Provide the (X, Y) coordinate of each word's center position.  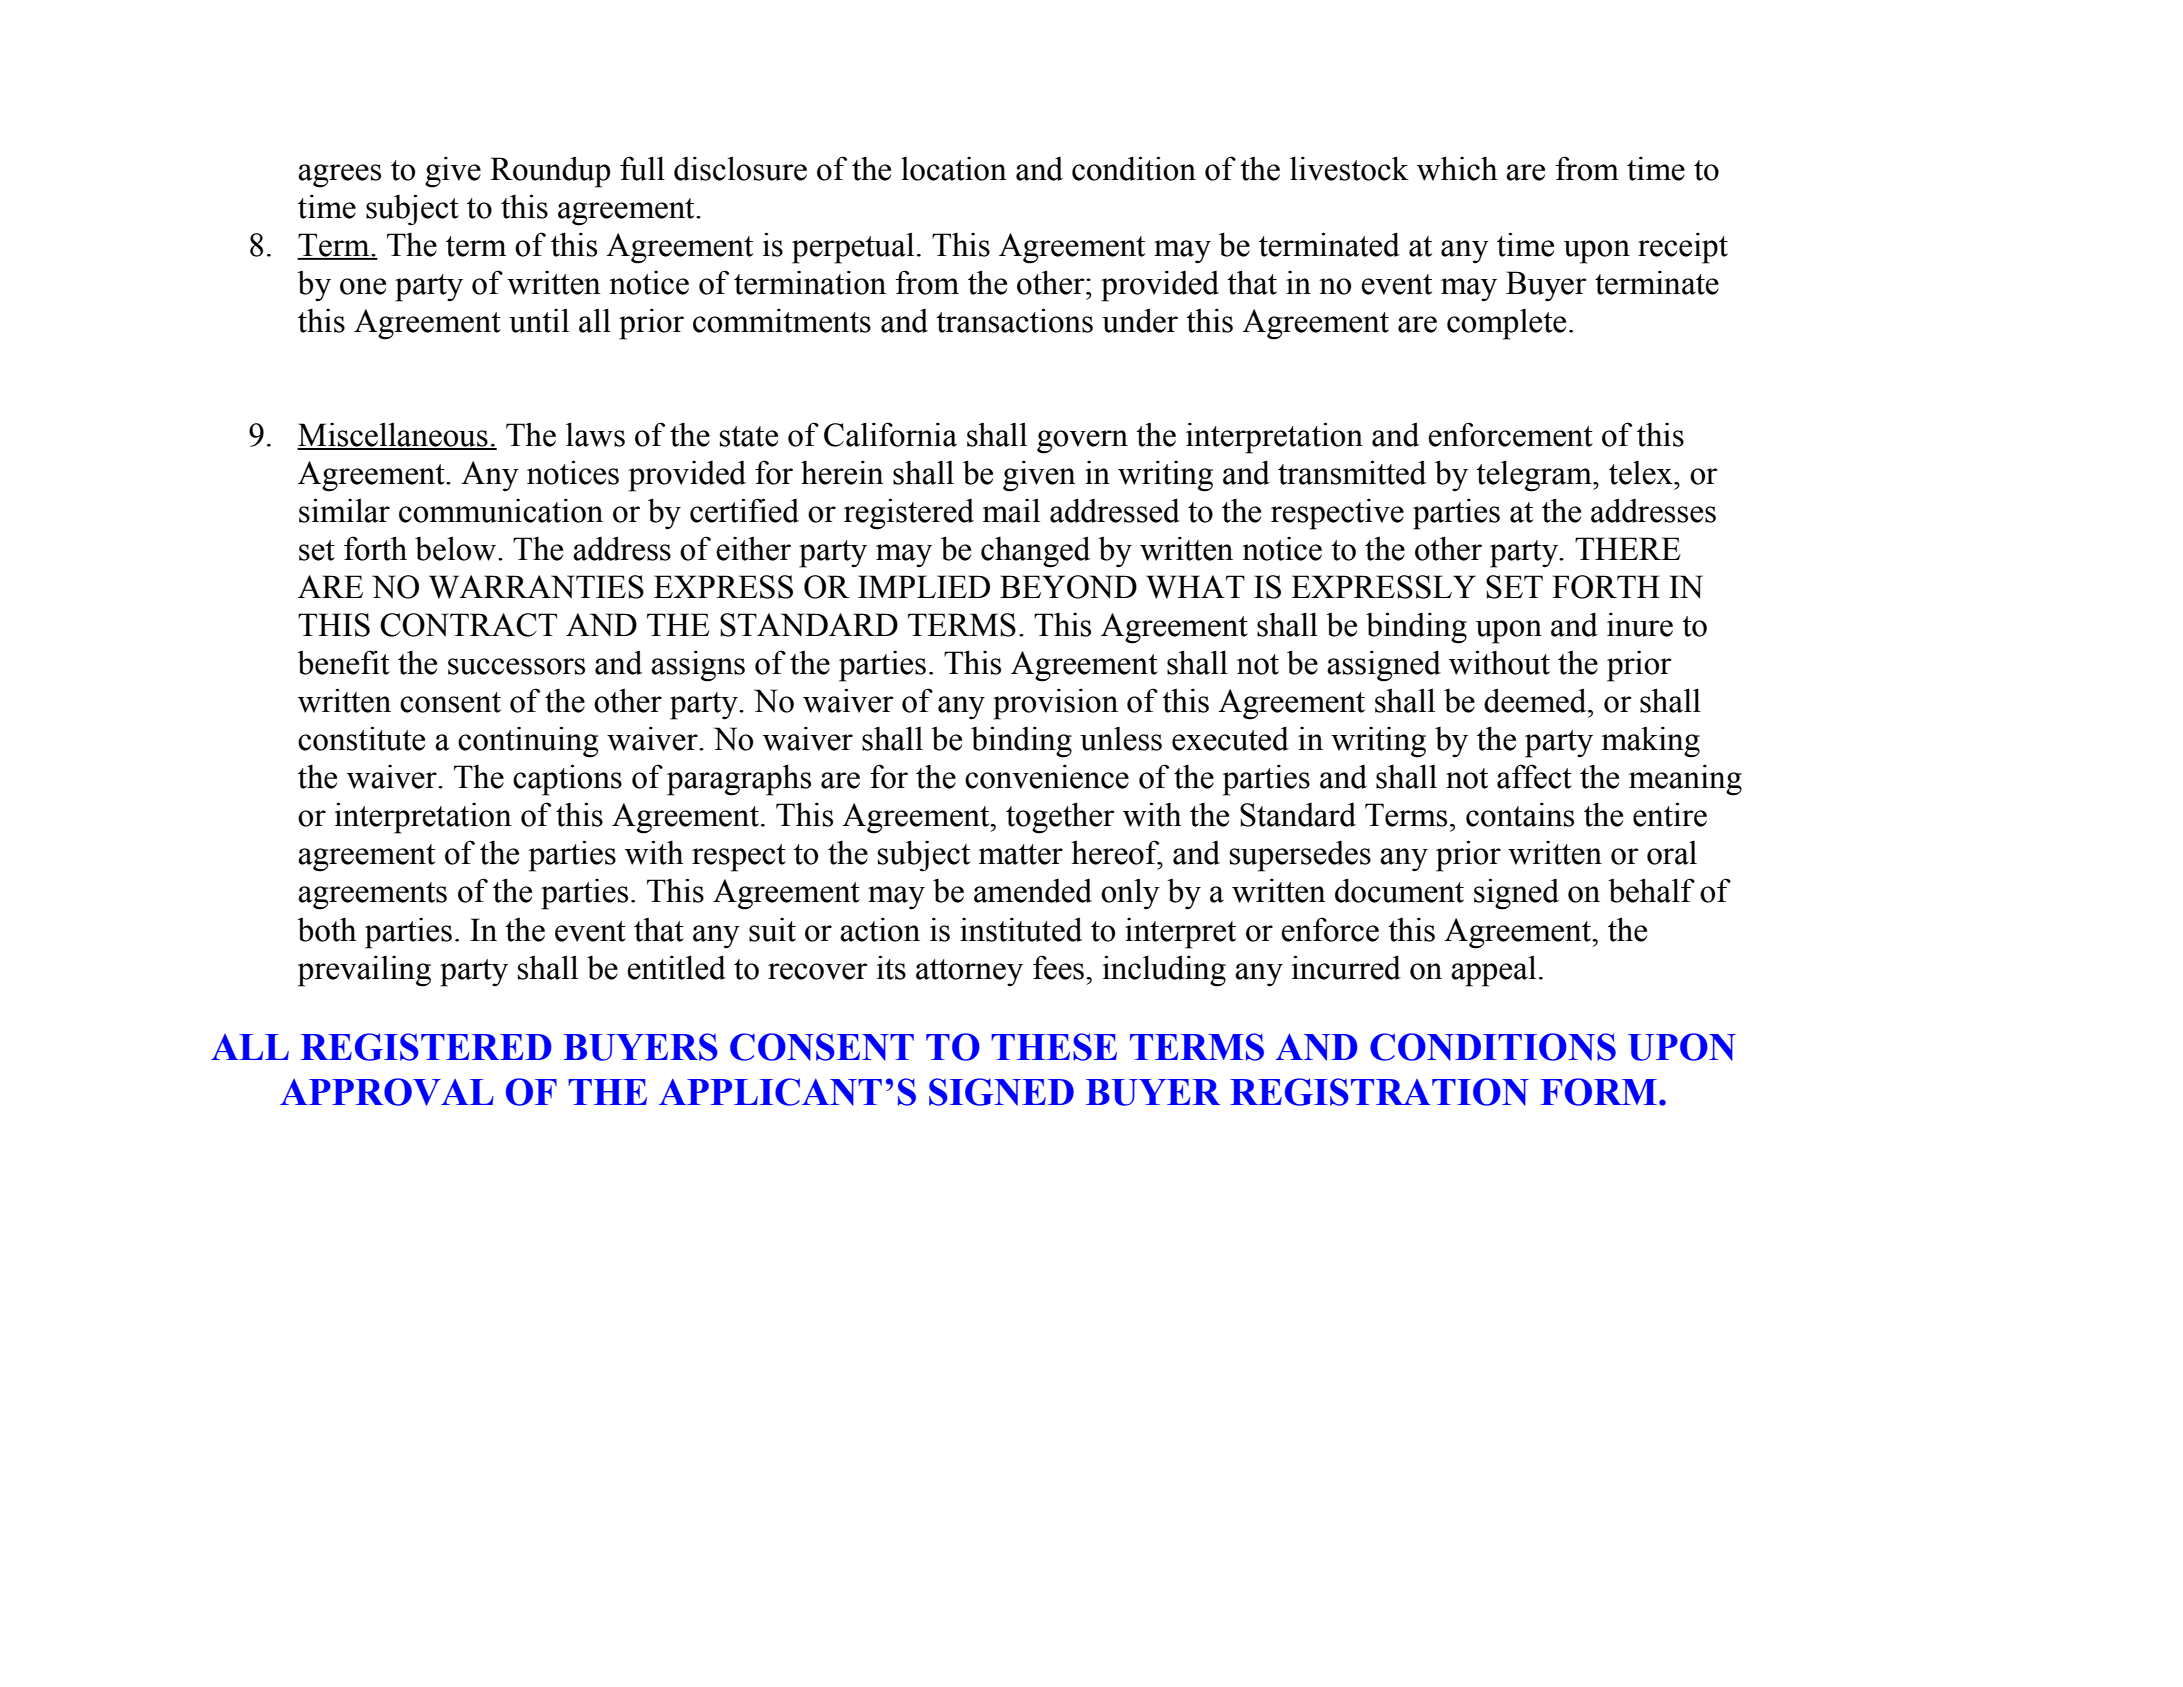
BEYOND (1068, 587)
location (954, 168)
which (1457, 168)
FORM (1600, 1092)
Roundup (550, 172)
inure (1640, 624)
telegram (1535, 476)
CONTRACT (468, 625)
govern (1082, 442)
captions (567, 780)
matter (1021, 854)
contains (1520, 814)
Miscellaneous (393, 435)
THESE (1054, 1047)
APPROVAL (387, 1092)
